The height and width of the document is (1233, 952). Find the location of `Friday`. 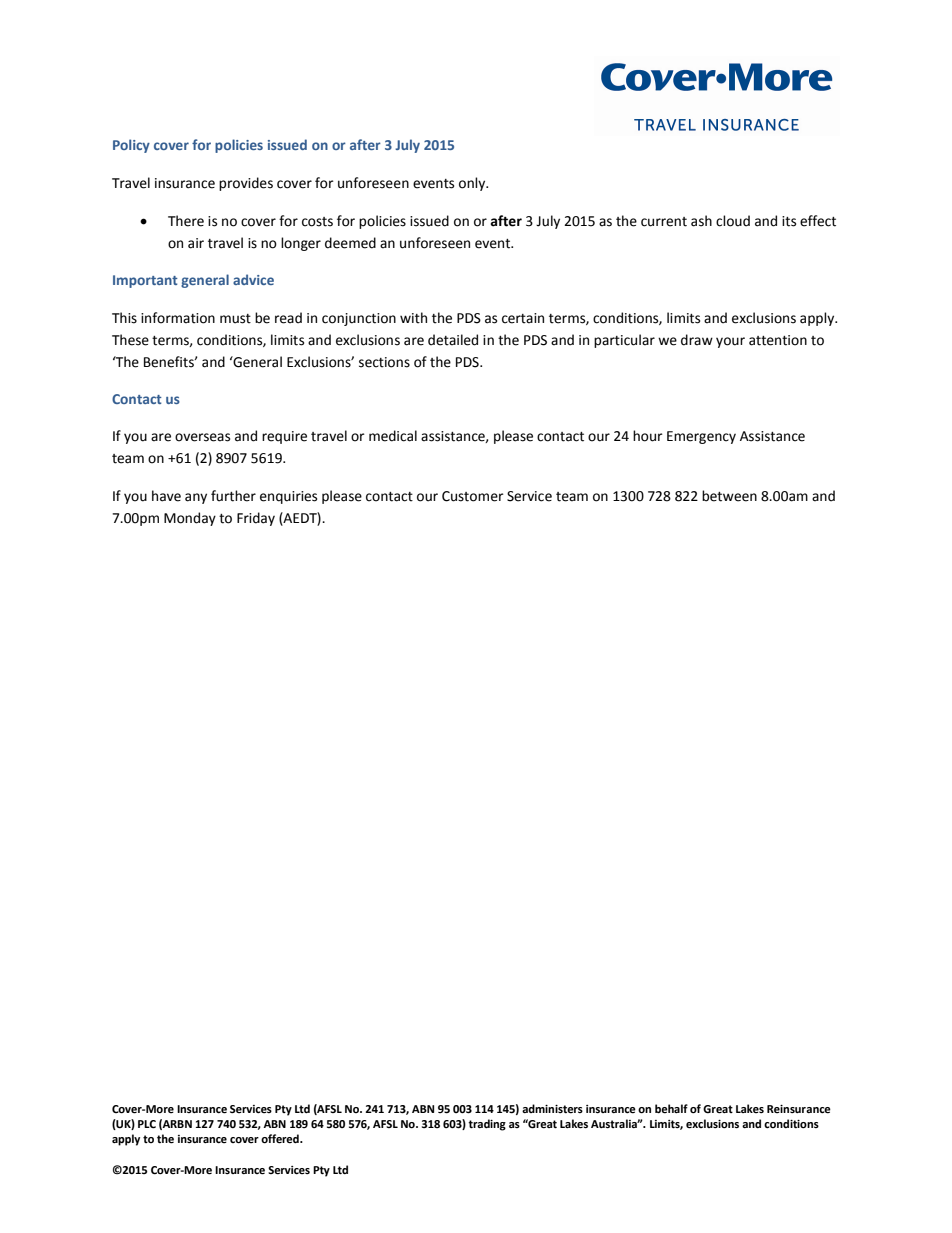

Friday is located at coordinates (256, 519).
